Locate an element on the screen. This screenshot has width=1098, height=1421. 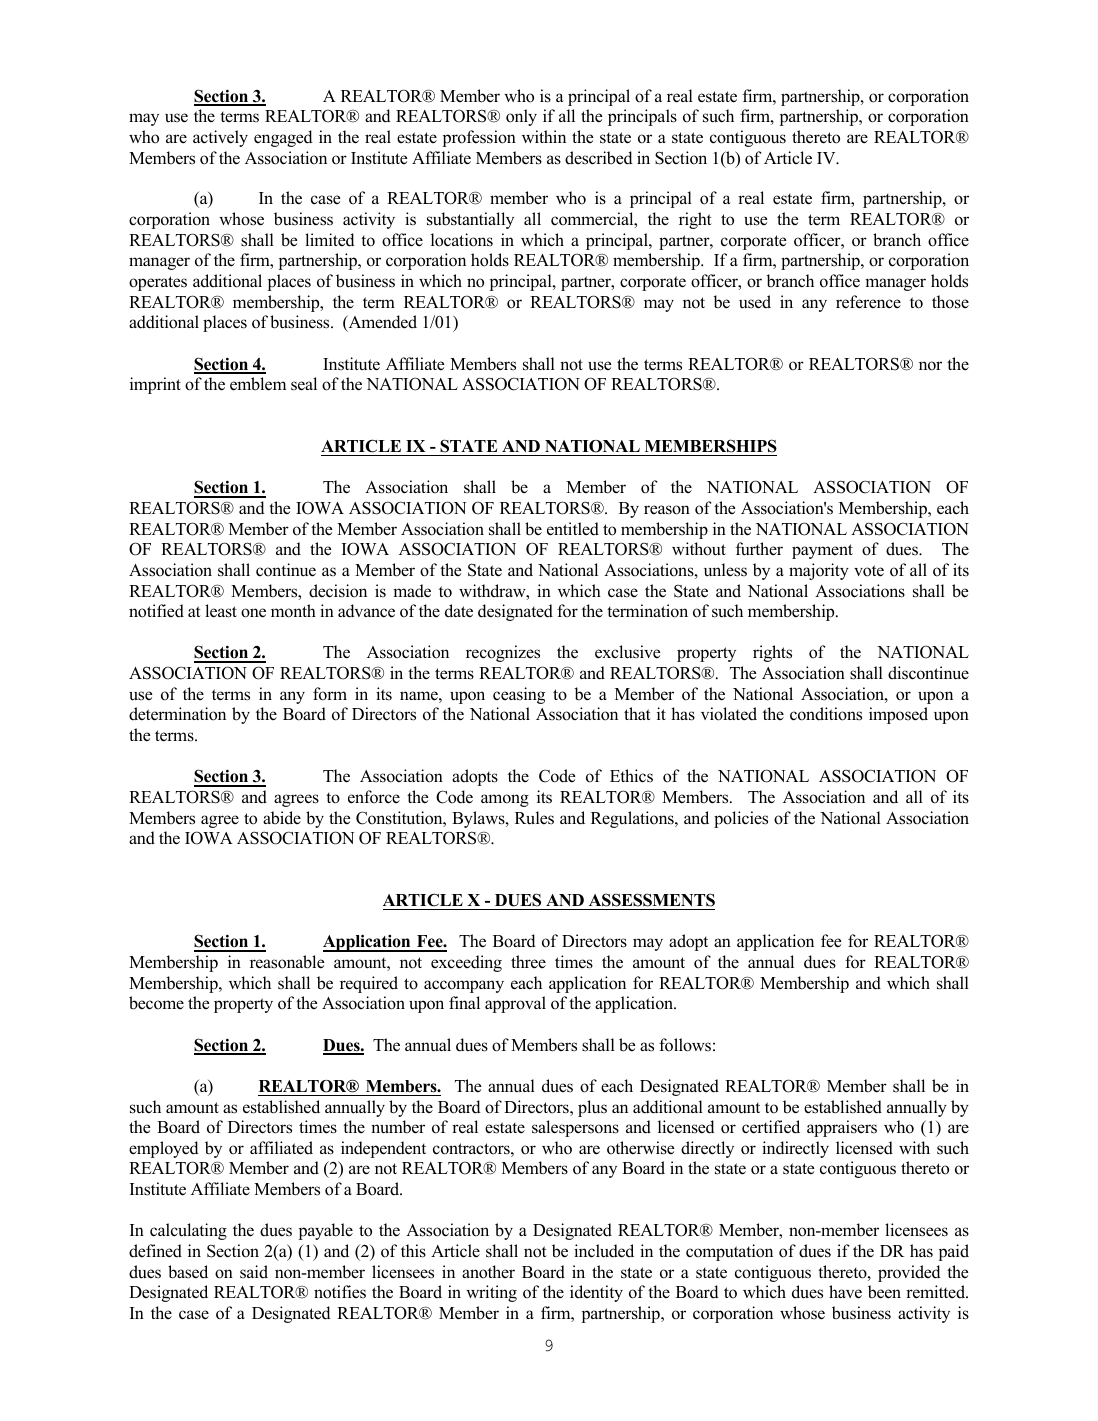
included is located at coordinates (604, 1251).
